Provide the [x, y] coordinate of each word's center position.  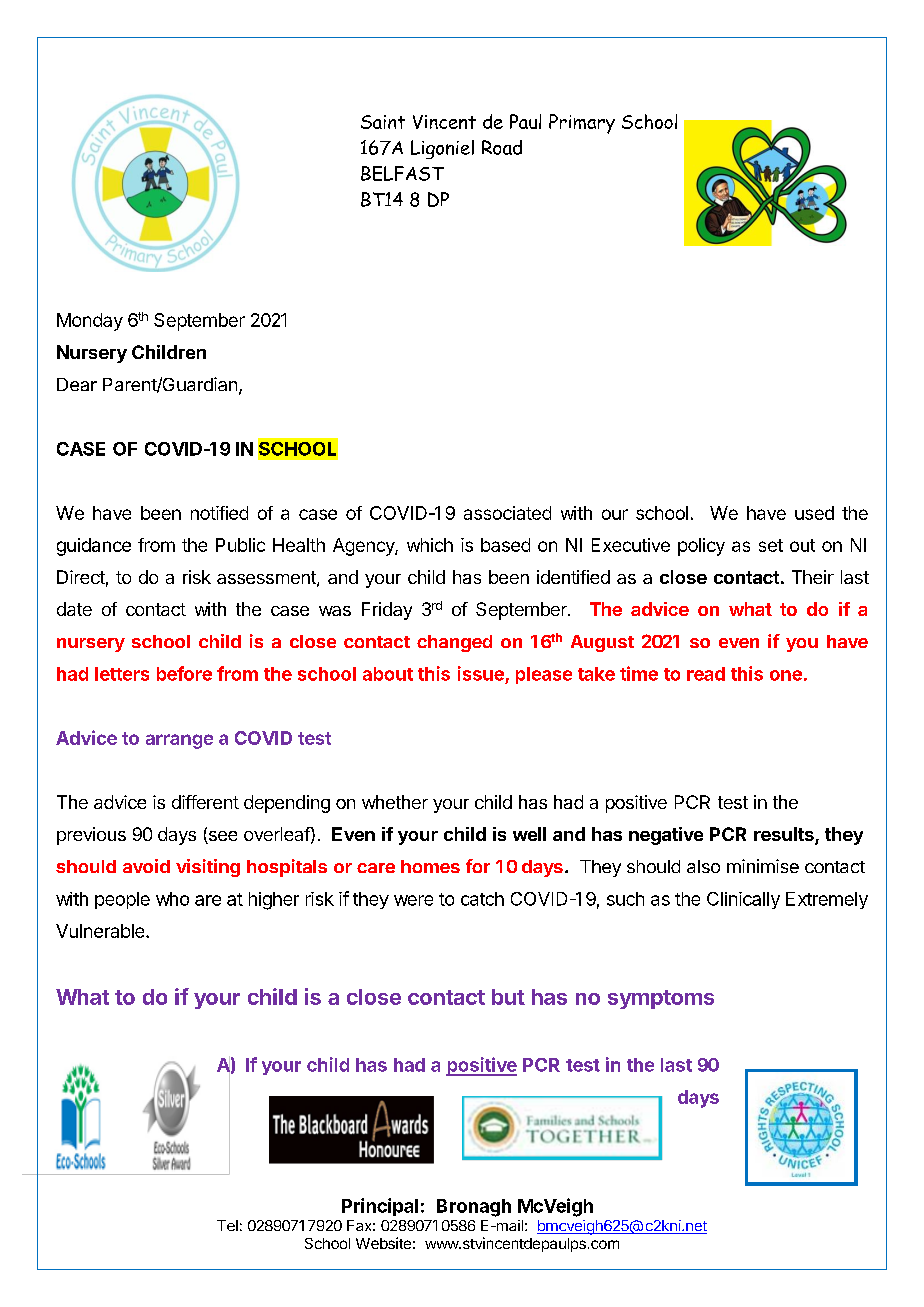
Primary [582, 124]
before [184, 673]
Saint [383, 122]
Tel [227, 1225]
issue [481, 673]
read [706, 674]
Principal [380, 1207]
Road [502, 147]
